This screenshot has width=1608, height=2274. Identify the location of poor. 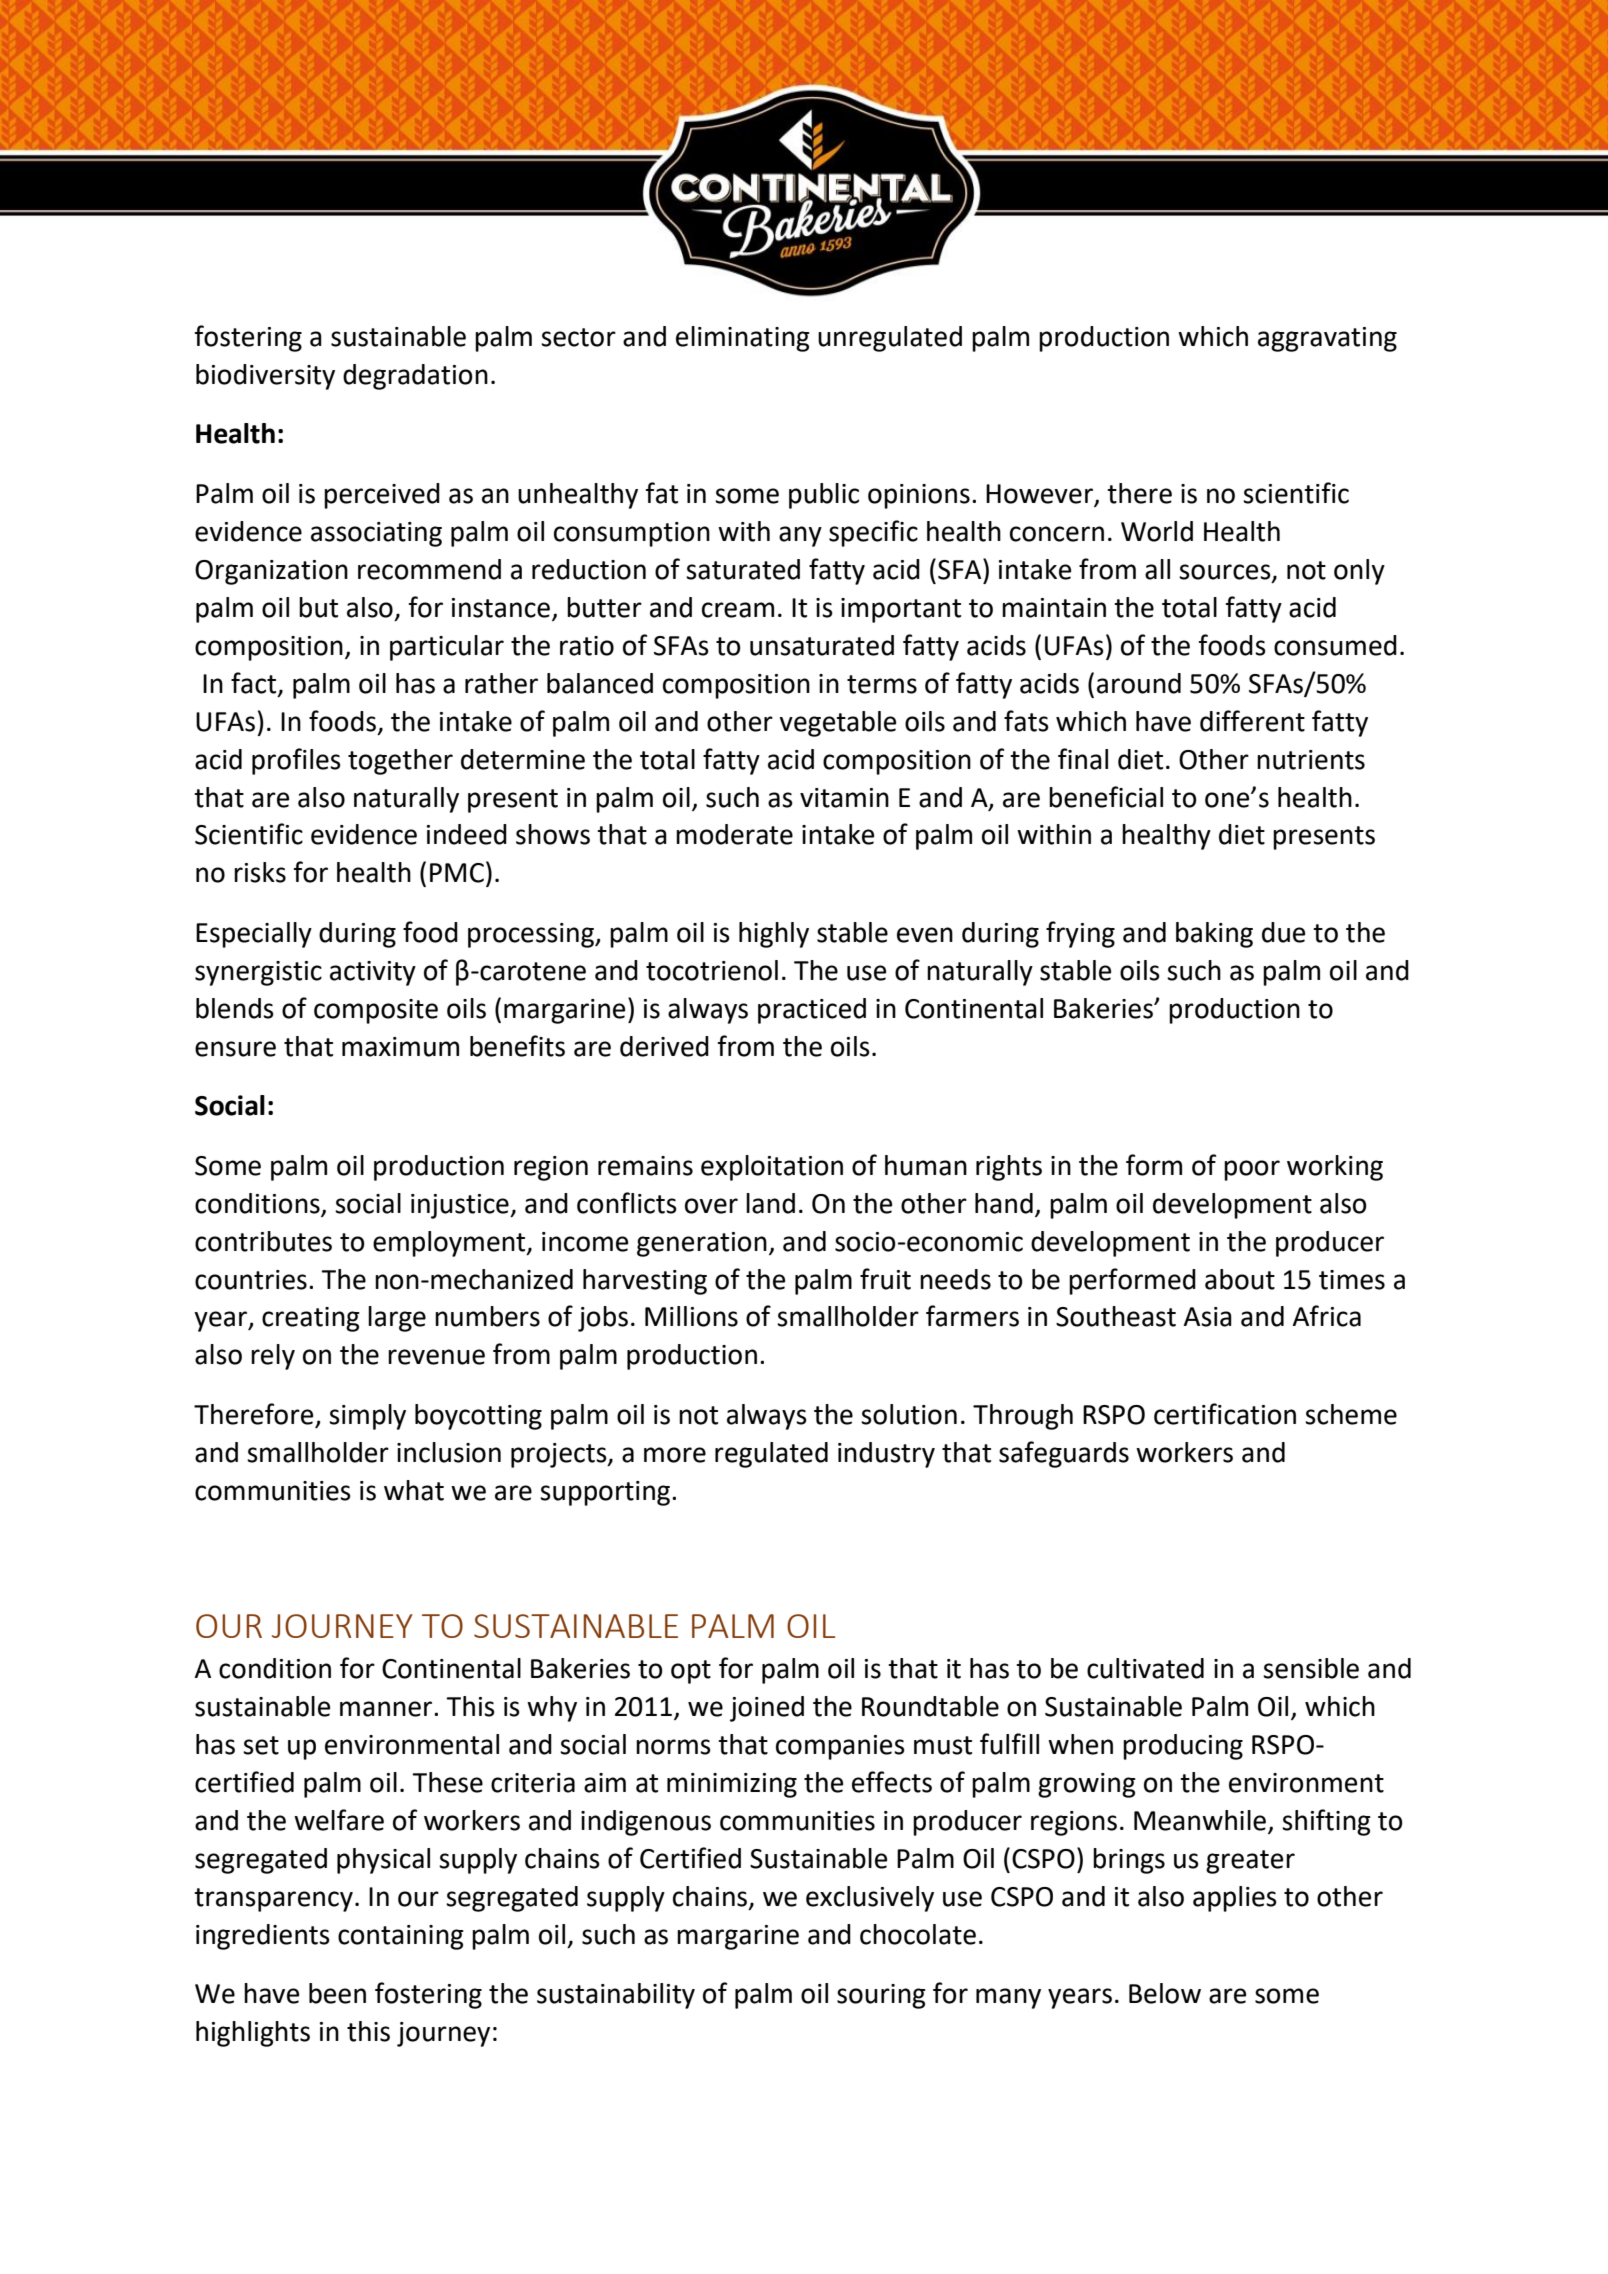
(1252, 1170).
